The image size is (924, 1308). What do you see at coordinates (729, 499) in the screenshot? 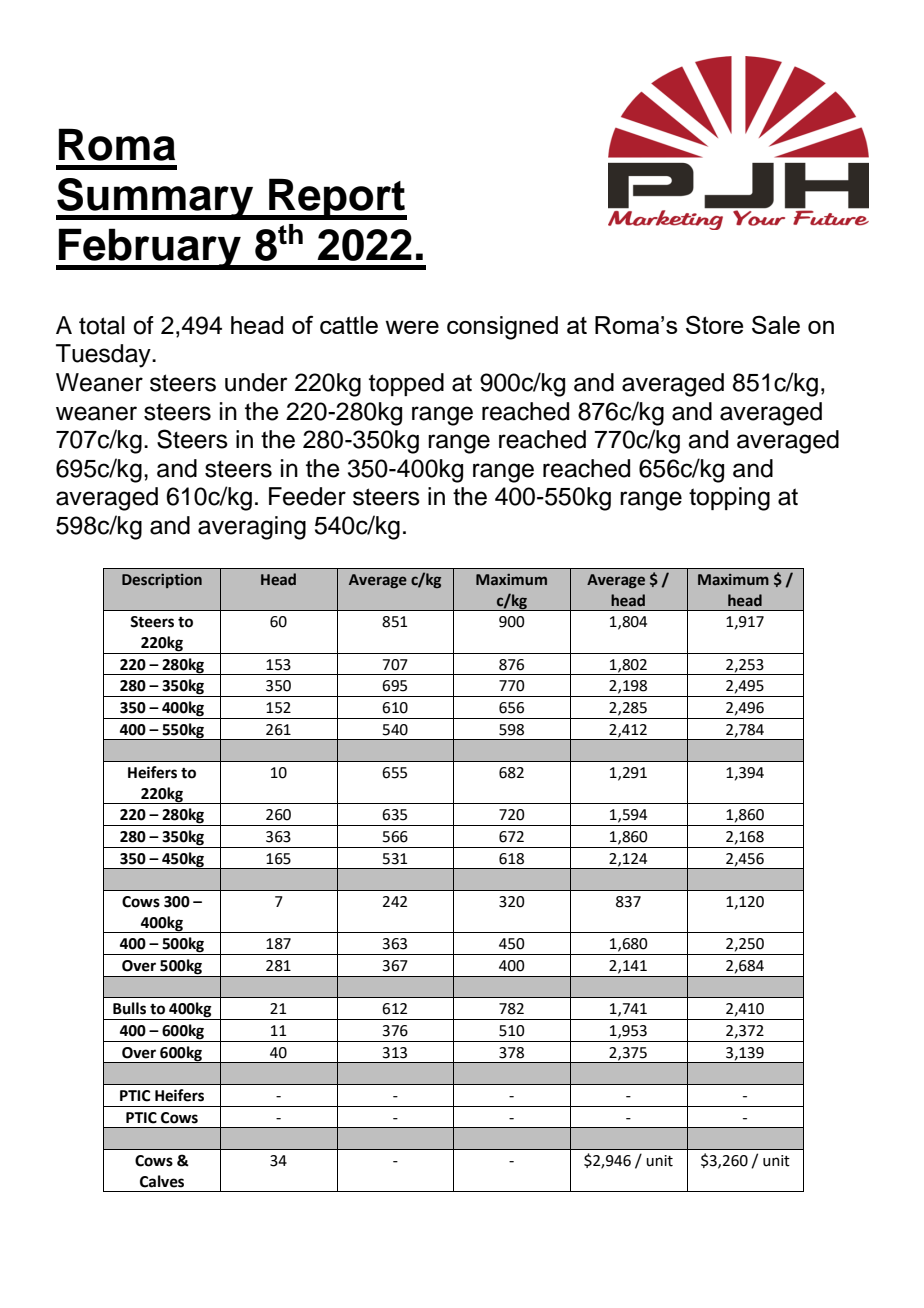
I see `topping` at bounding box center [729, 499].
